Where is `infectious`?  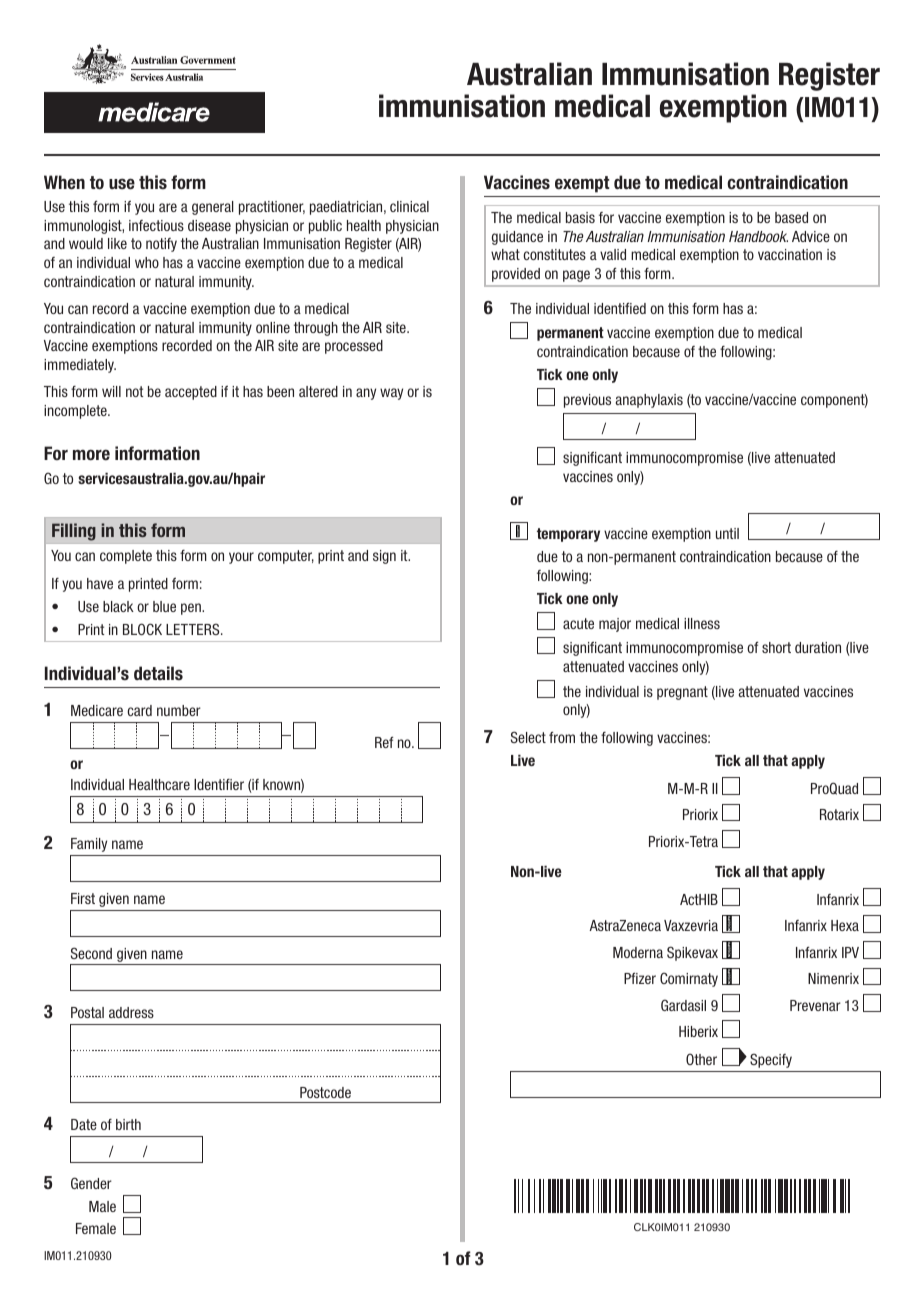
infectious is located at coordinates (156, 225).
